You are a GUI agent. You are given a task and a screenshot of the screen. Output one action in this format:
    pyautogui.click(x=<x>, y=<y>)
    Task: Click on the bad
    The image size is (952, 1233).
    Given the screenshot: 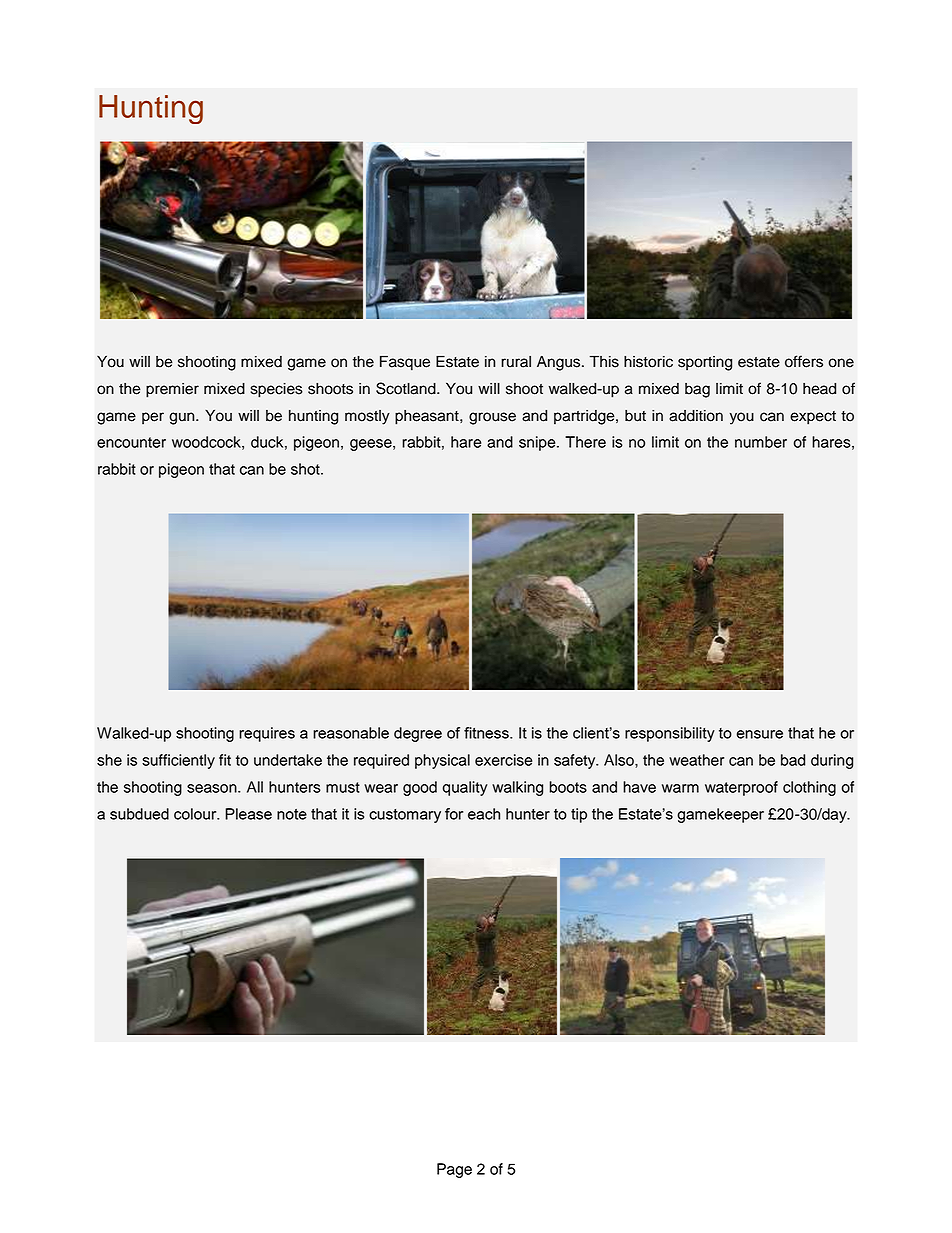 What is the action you would take?
    pyautogui.click(x=793, y=760)
